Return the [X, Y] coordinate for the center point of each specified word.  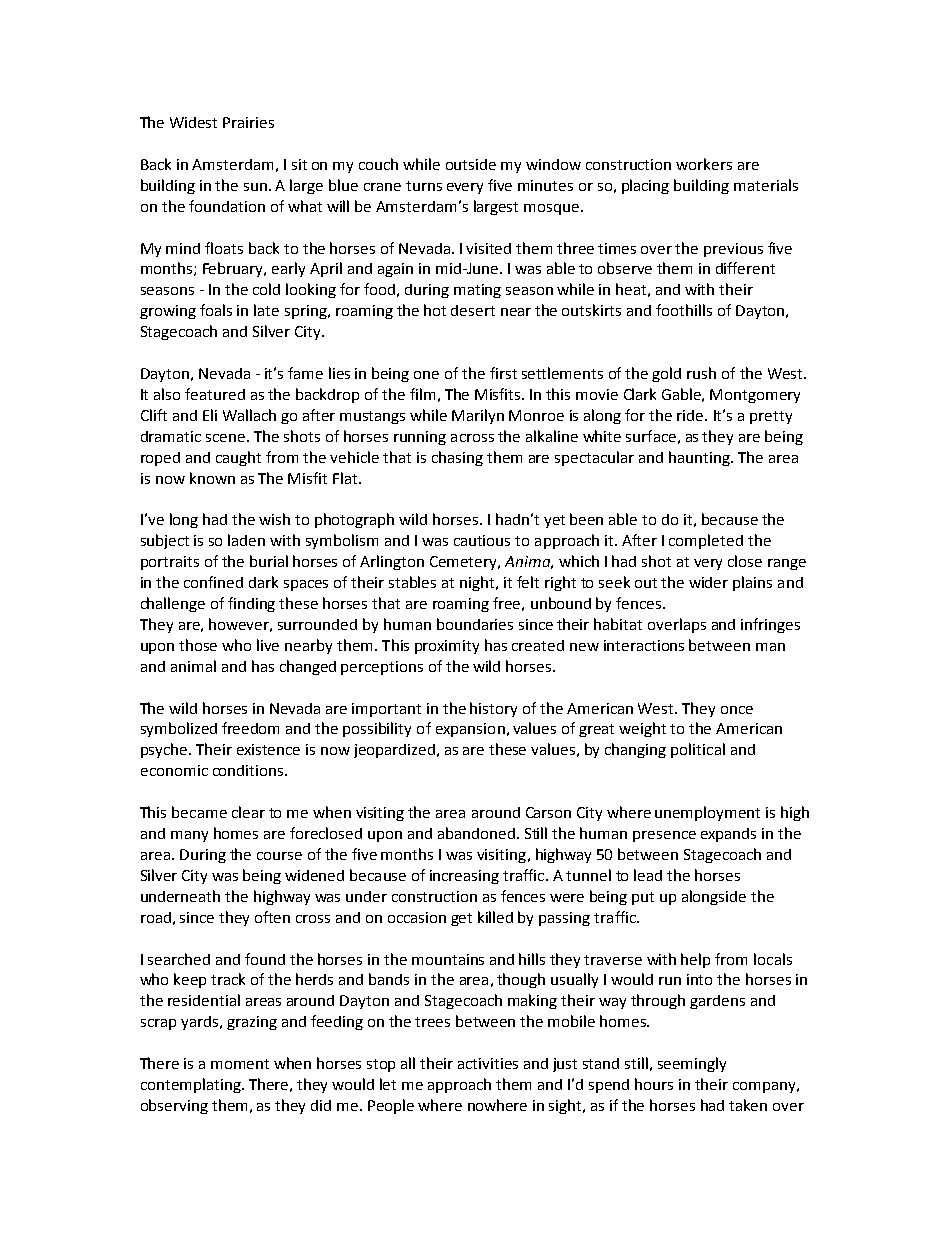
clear [248, 812]
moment [240, 1064]
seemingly [692, 1064]
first [503, 373]
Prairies [248, 122]
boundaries [475, 624]
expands [728, 835]
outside [471, 164]
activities [488, 1063]
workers [704, 164]
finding [251, 604]
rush [701, 373]
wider [708, 582]
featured [215, 394]
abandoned [476, 833]
